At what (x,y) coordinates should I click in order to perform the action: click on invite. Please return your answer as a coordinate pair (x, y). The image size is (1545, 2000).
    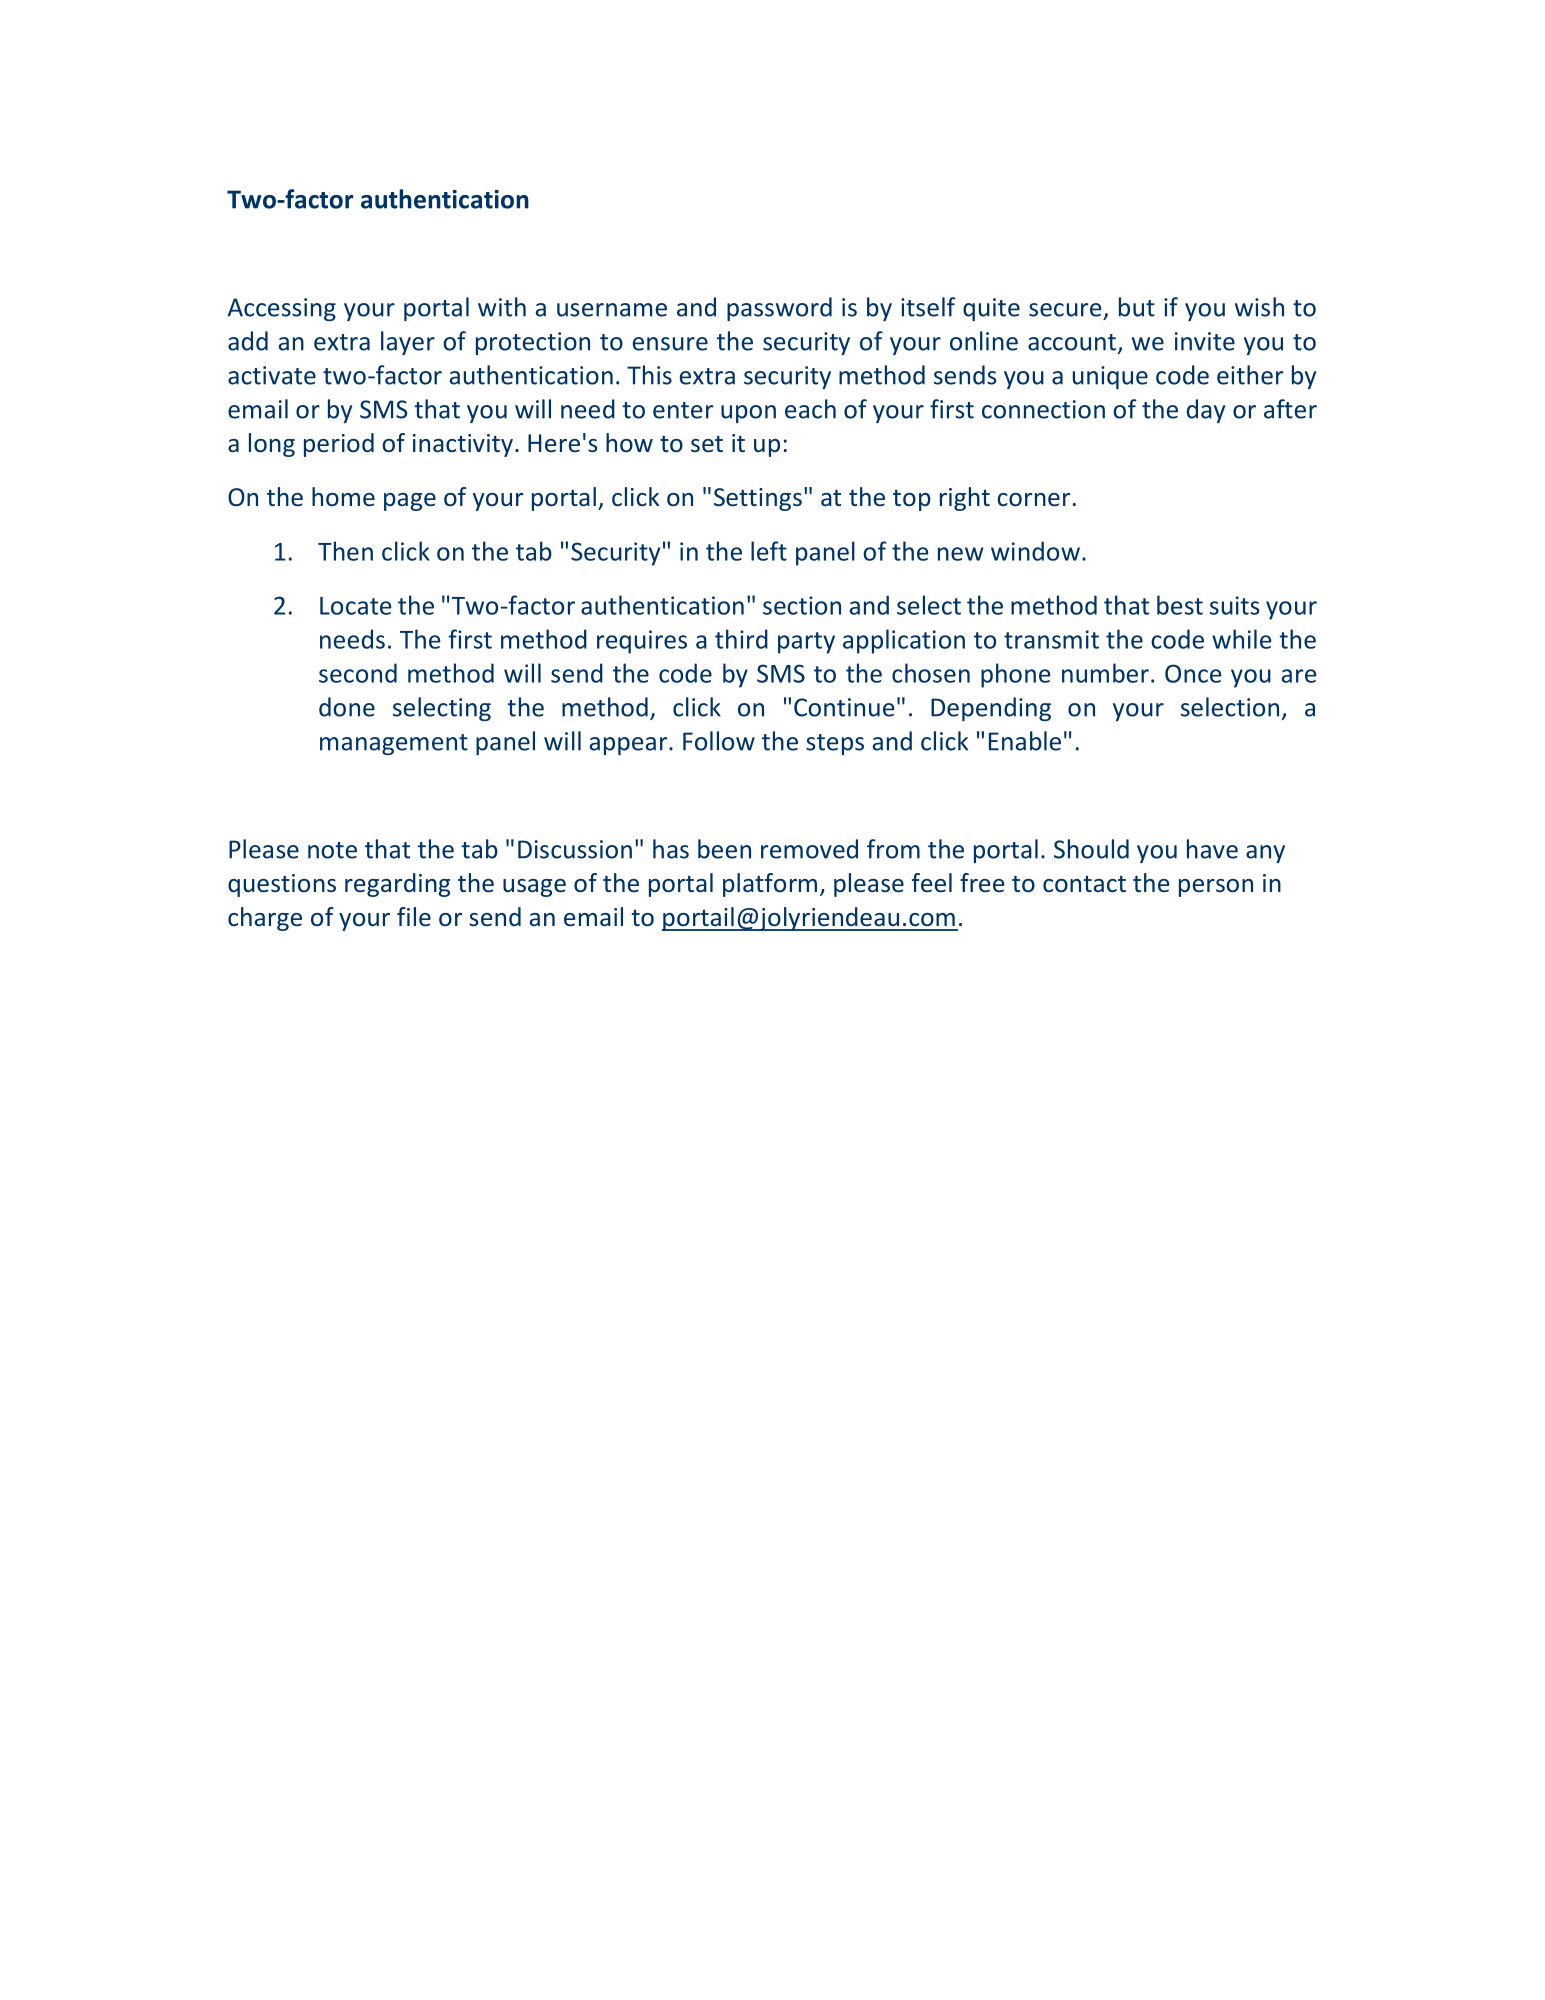
    Looking at the image, I should click on (1205, 341).
